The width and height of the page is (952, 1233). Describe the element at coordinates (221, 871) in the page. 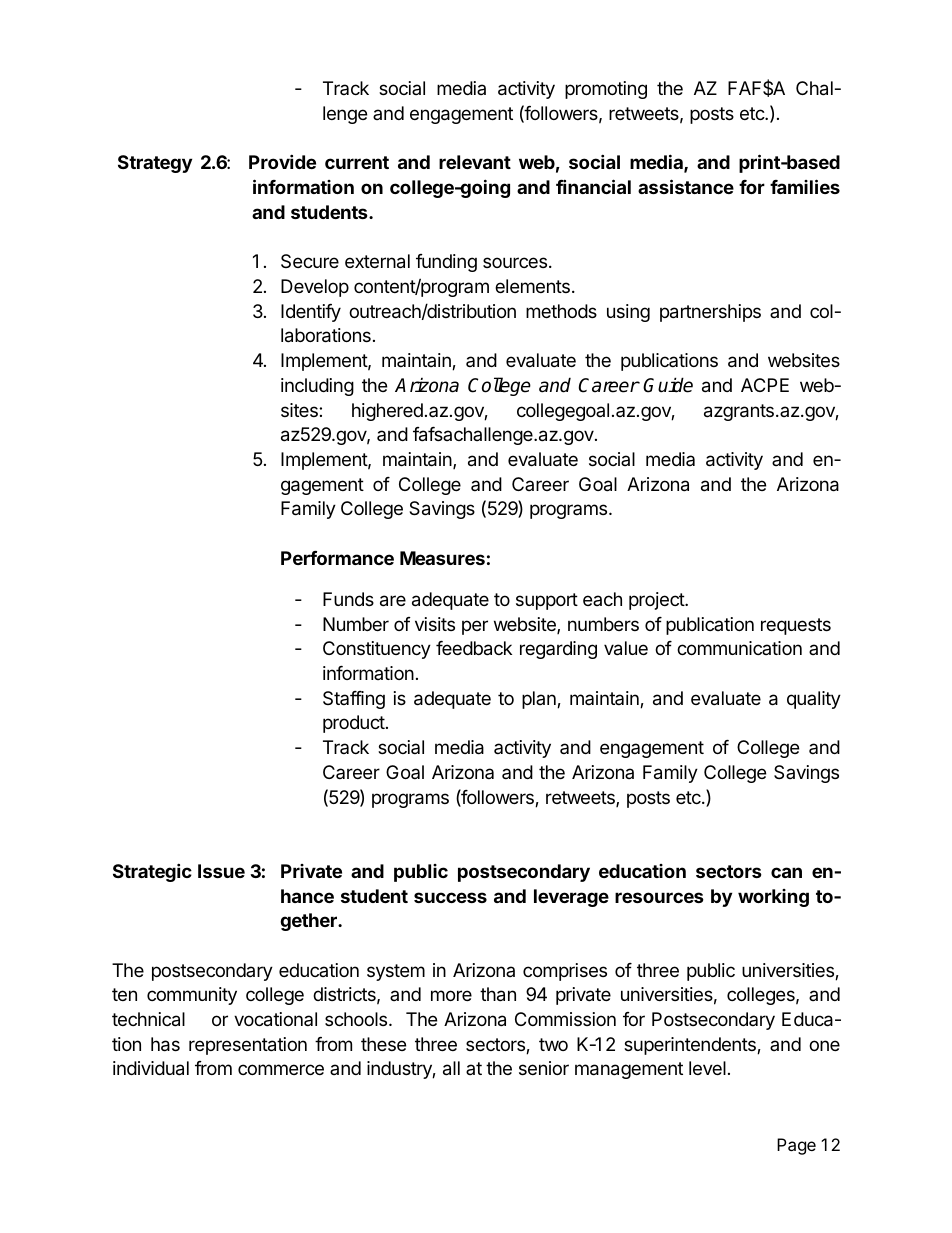

I see `Issue` at that location.
